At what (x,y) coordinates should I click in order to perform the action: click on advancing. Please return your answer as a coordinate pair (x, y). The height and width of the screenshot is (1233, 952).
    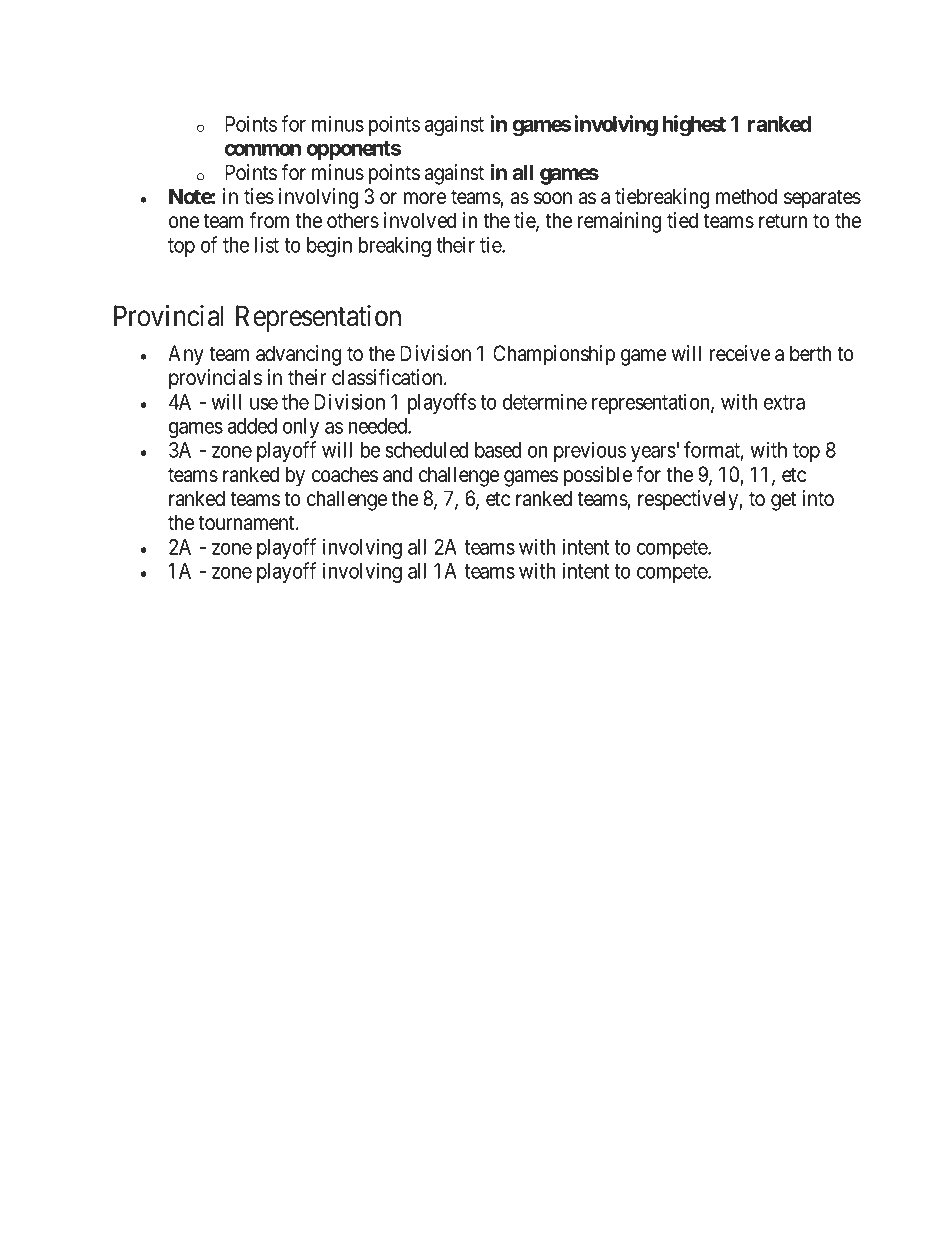
    Looking at the image, I should click on (298, 355).
